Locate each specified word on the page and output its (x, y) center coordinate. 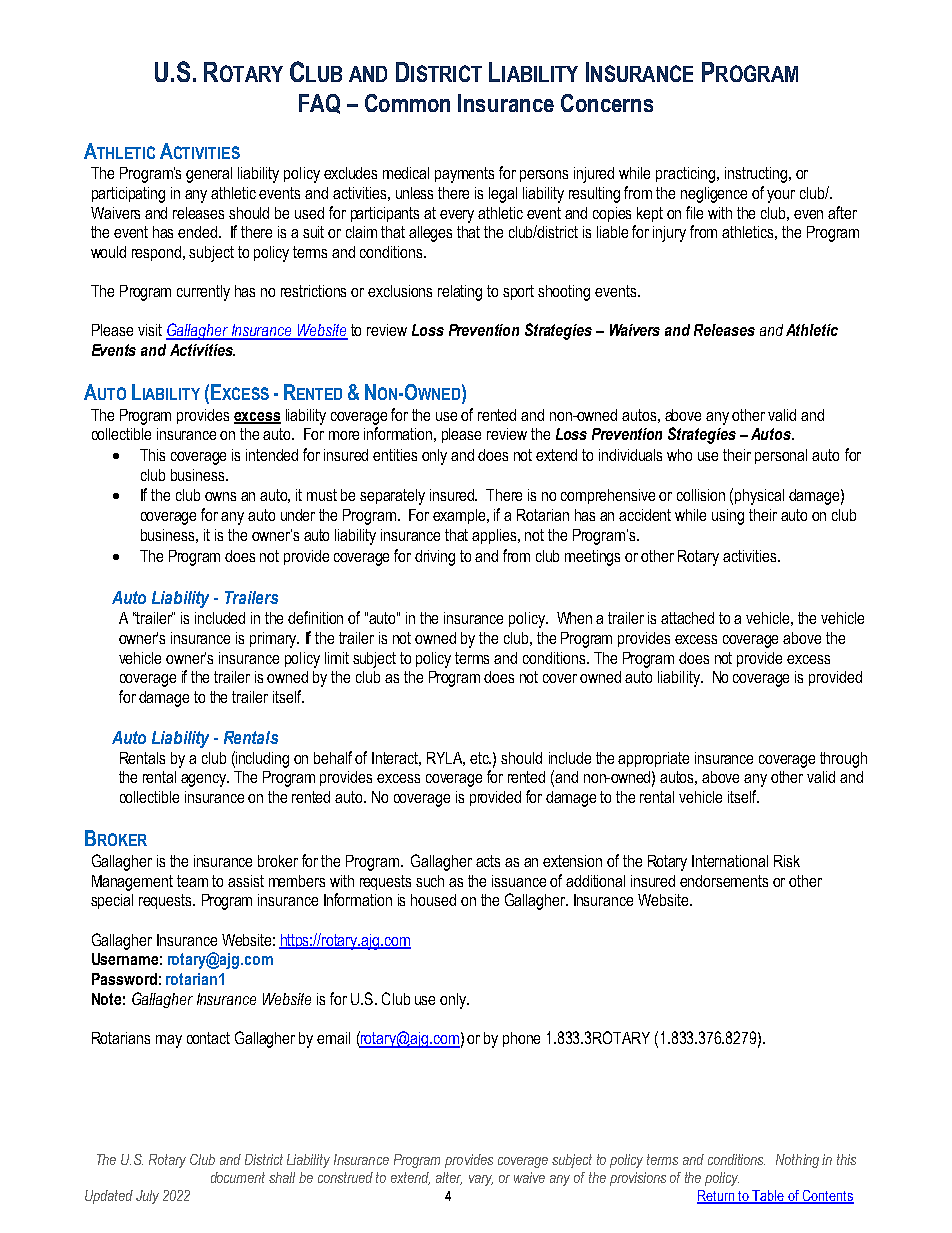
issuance (519, 881)
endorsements (724, 881)
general (209, 175)
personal (781, 456)
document (238, 1177)
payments (464, 175)
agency (205, 780)
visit (150, 330)
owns (220, 496)
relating (460, 293)
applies (495, 536)
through (843, 760)
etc (480, 758)
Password (124, 979)
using (728, 517)
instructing (756, 175)
